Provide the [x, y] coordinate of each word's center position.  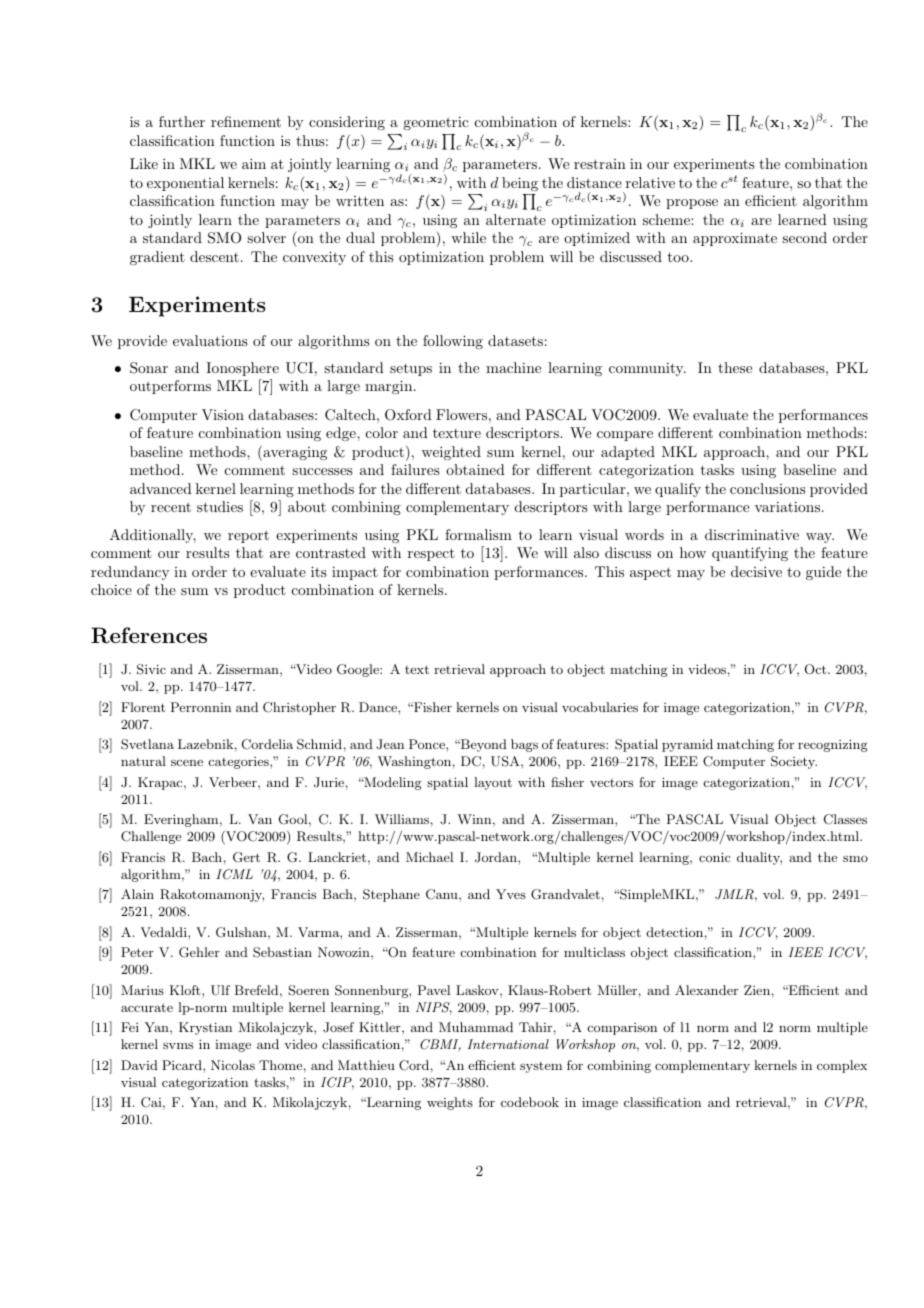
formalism [478, 534]
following [453, 342]
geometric [436, 123]
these [735, 367]
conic [715, 857]
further [182, 121]
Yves [511, 894]
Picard [183, 1065]
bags [524, 745]
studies [220, 506]
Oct [817, 669]
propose [692, 204]
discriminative [752, 534]
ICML [234, 874]
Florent [143, 707]
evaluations [210, 340]
